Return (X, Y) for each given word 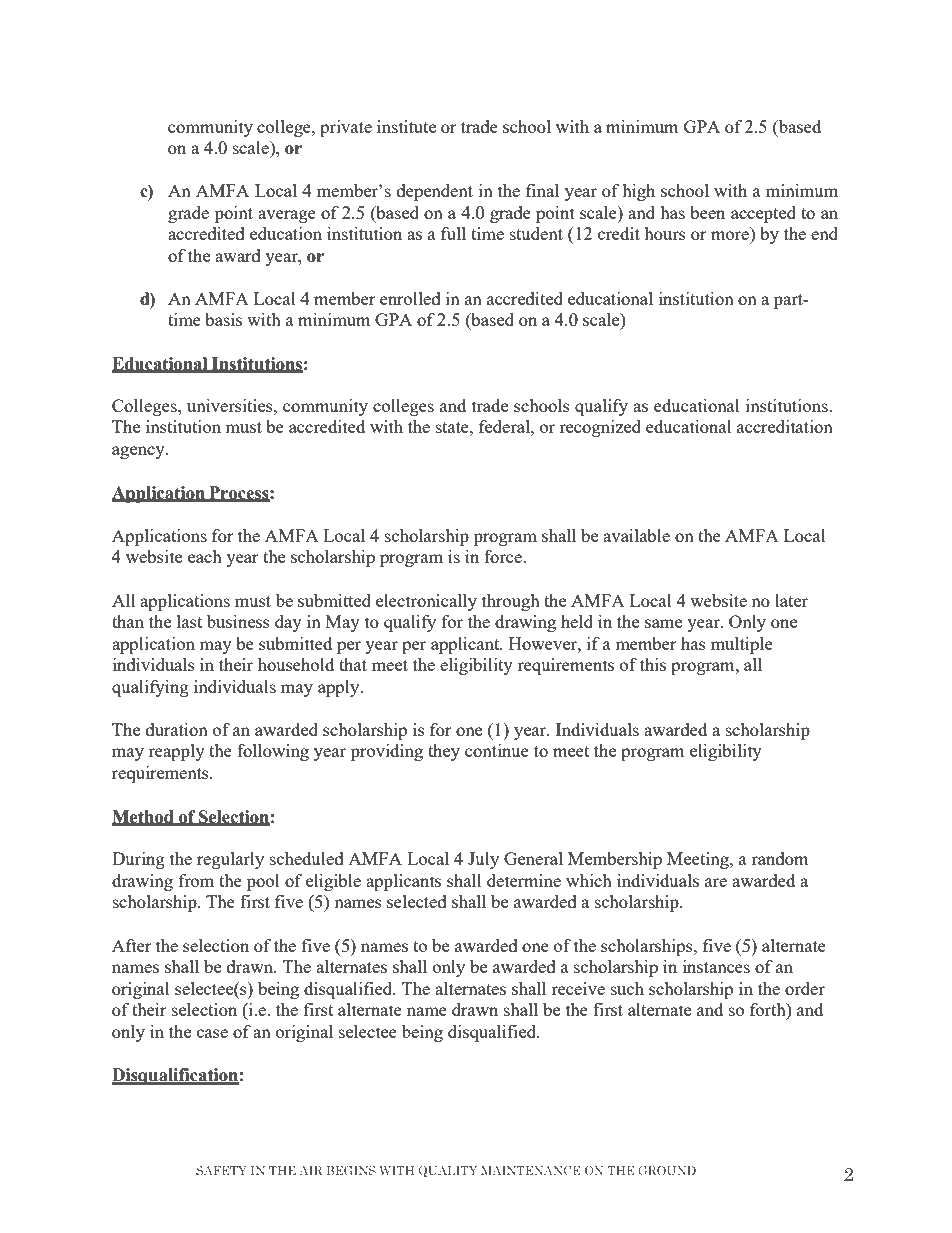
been (707, 212)
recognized (600, 428)
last (189, 621)
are (716, 882)
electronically (426, 602)
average (287, 216)
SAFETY (221, 1170)
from (196, 880)
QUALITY (447, 1171)
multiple (742, 645)
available (636, 535)
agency (139, 452)
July (483, 860)
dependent (435, 192)
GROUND (667, 1170)
